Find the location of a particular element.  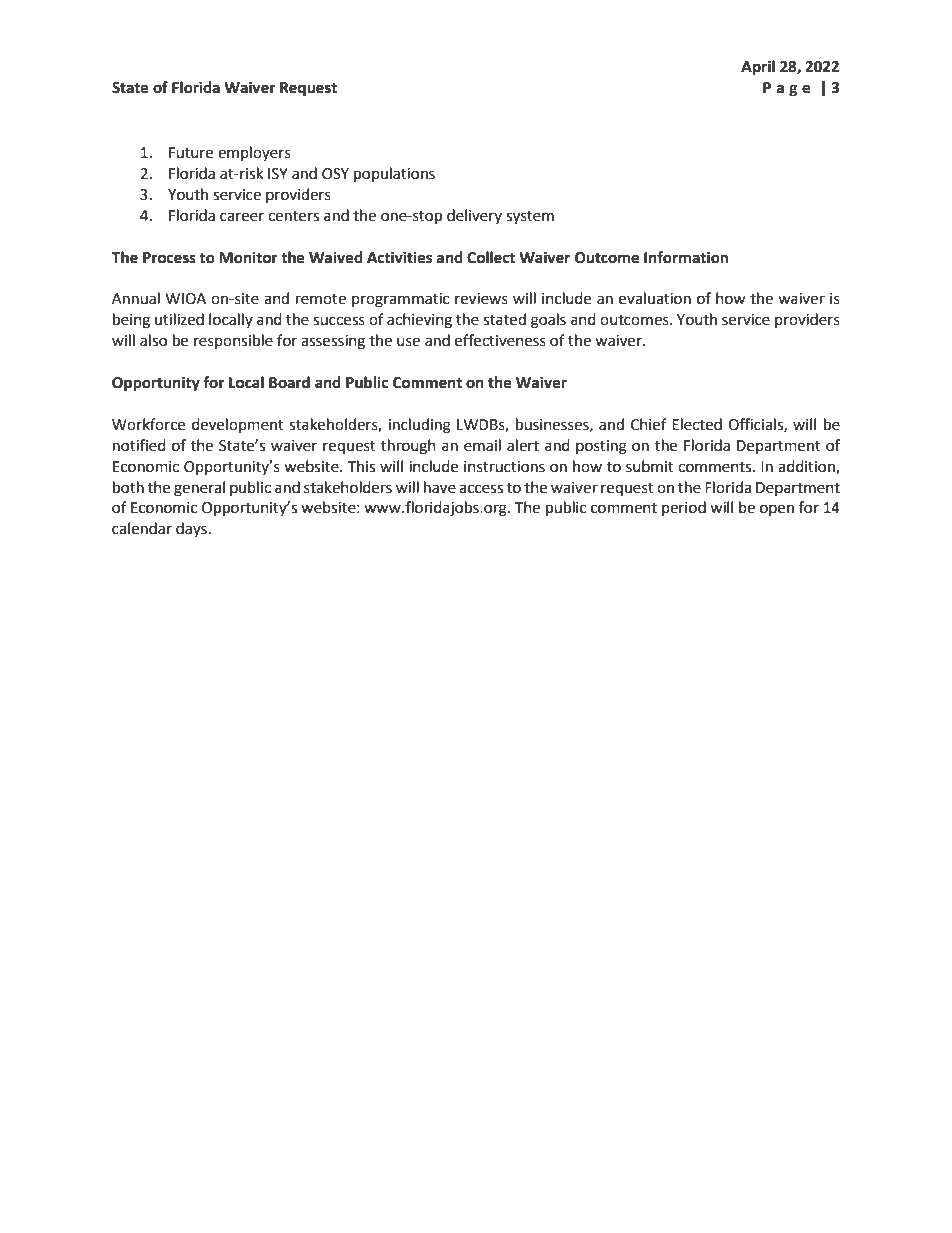

Information is located at coordinates (686, 257).
